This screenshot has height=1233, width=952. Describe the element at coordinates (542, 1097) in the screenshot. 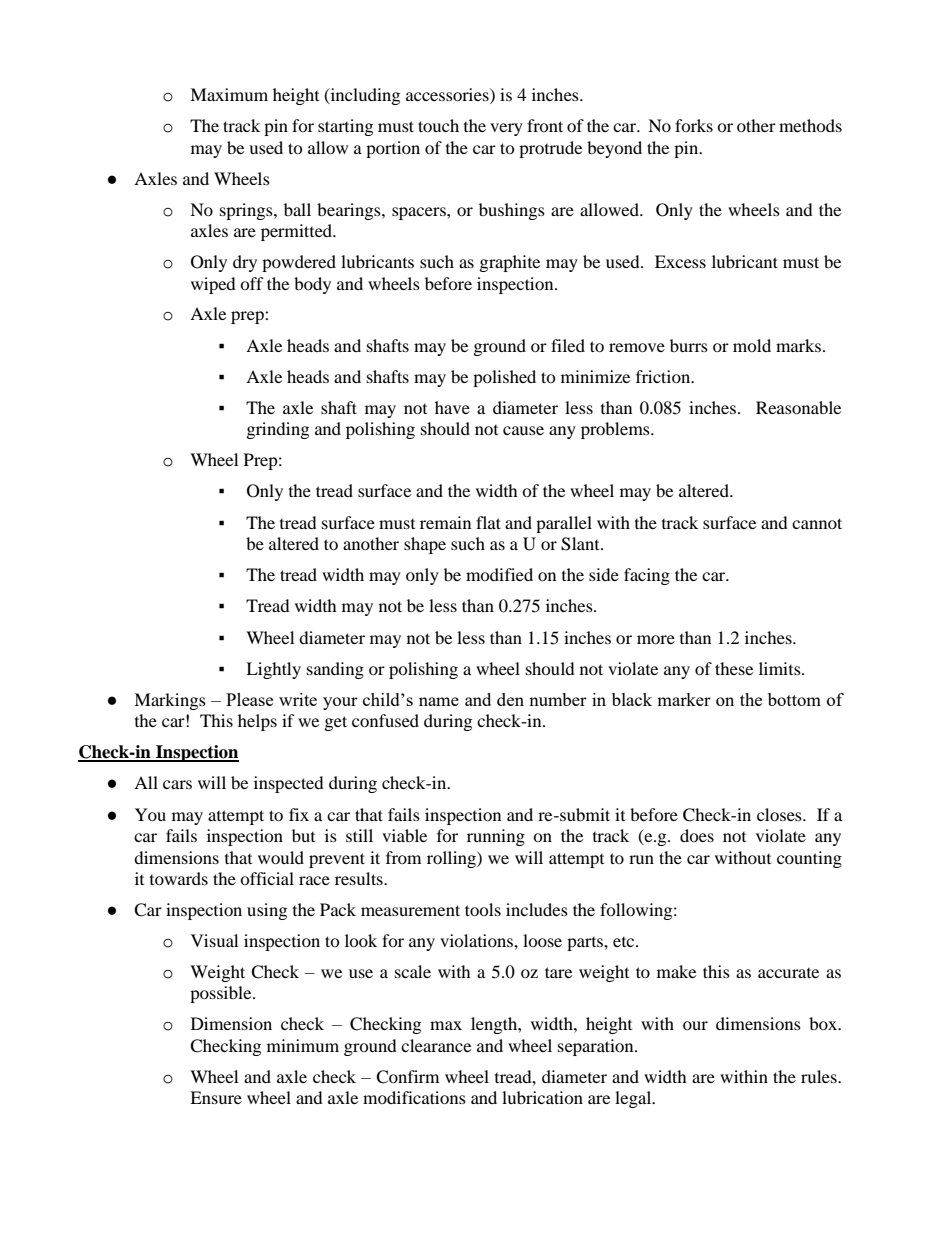

I see `lubrication` at that location.
